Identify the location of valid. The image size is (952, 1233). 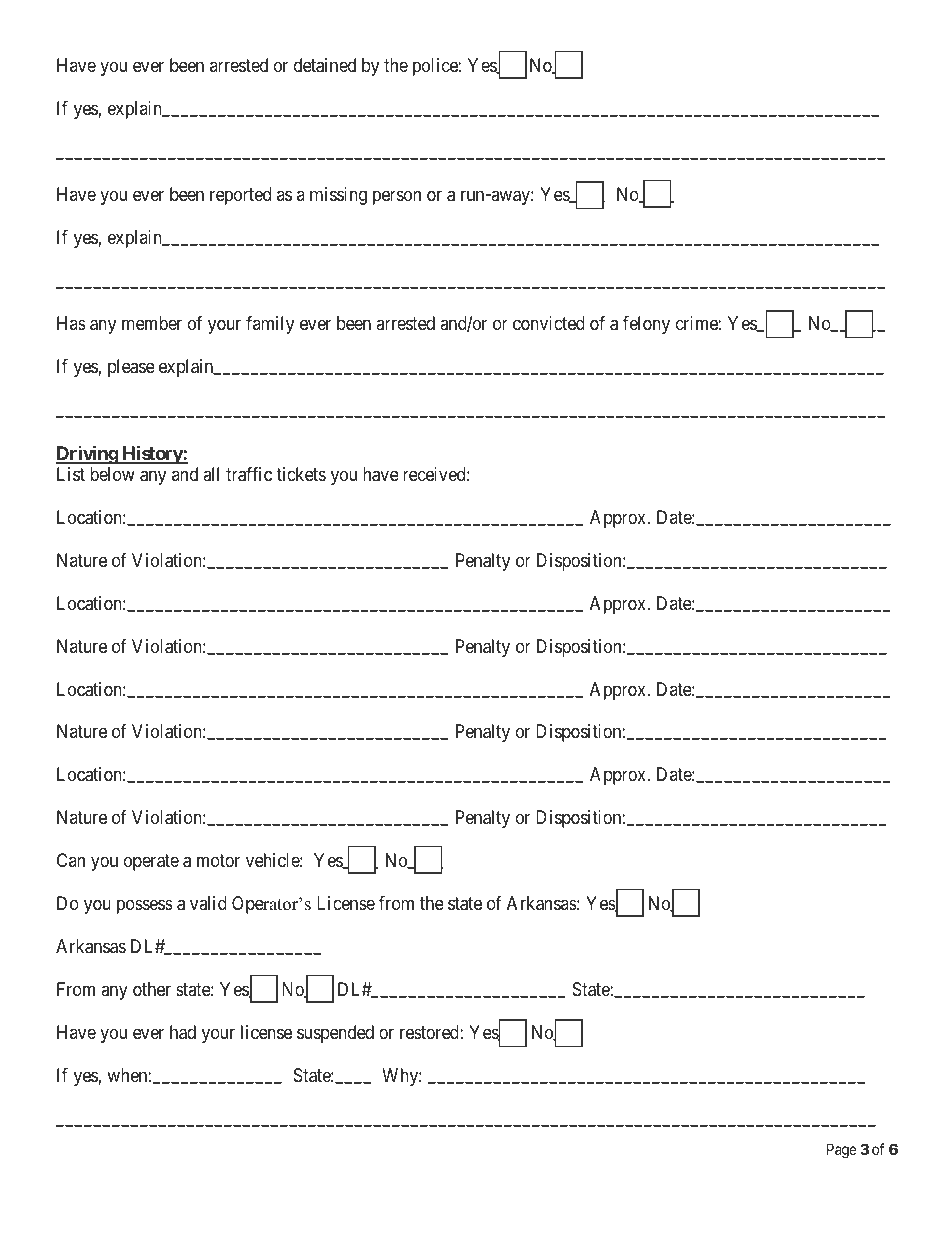
(208, 903).
